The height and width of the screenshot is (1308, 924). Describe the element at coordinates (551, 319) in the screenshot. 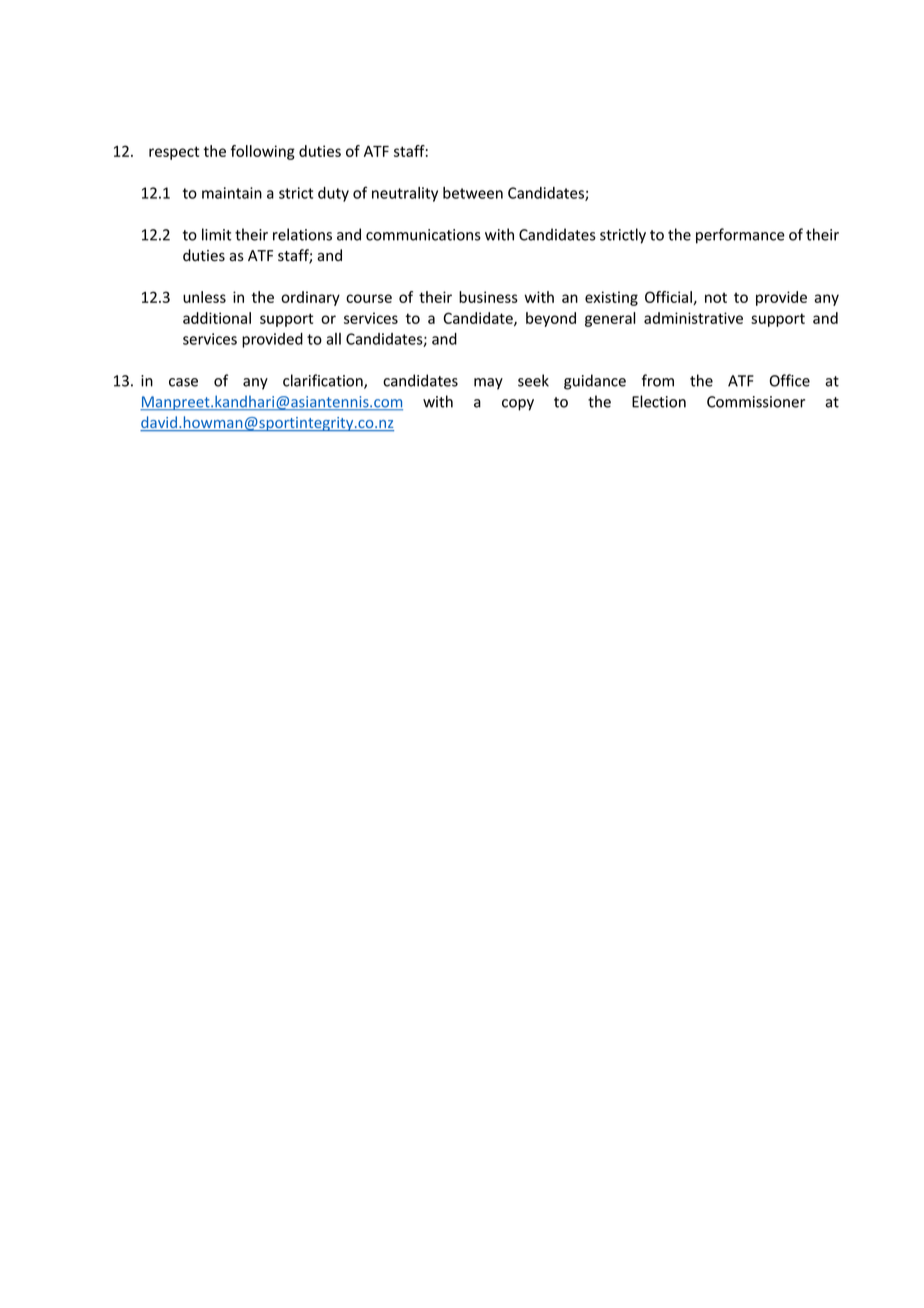

I see `beyond` at that location.
